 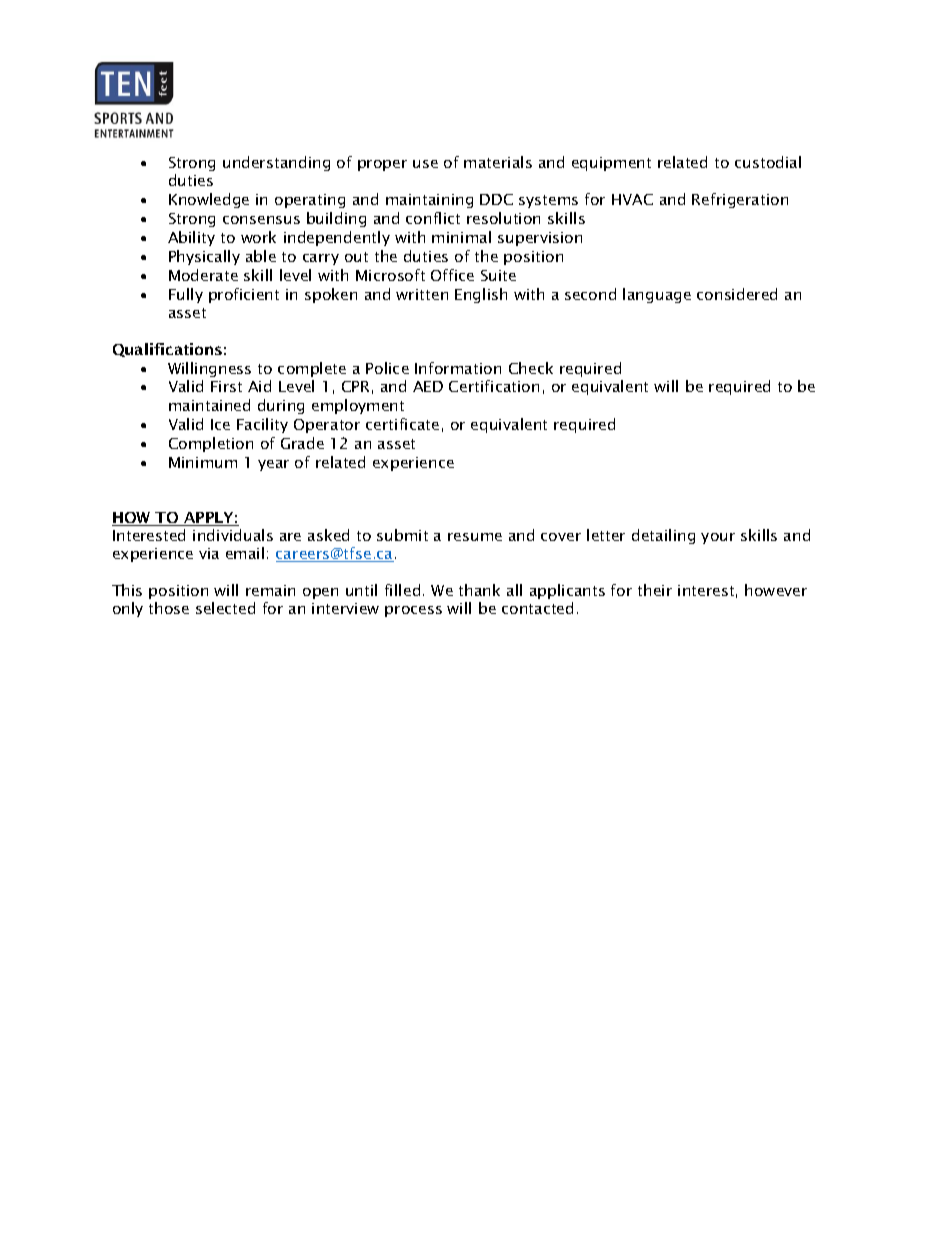 I want to click on detailing, so click(x=663, y=536).
